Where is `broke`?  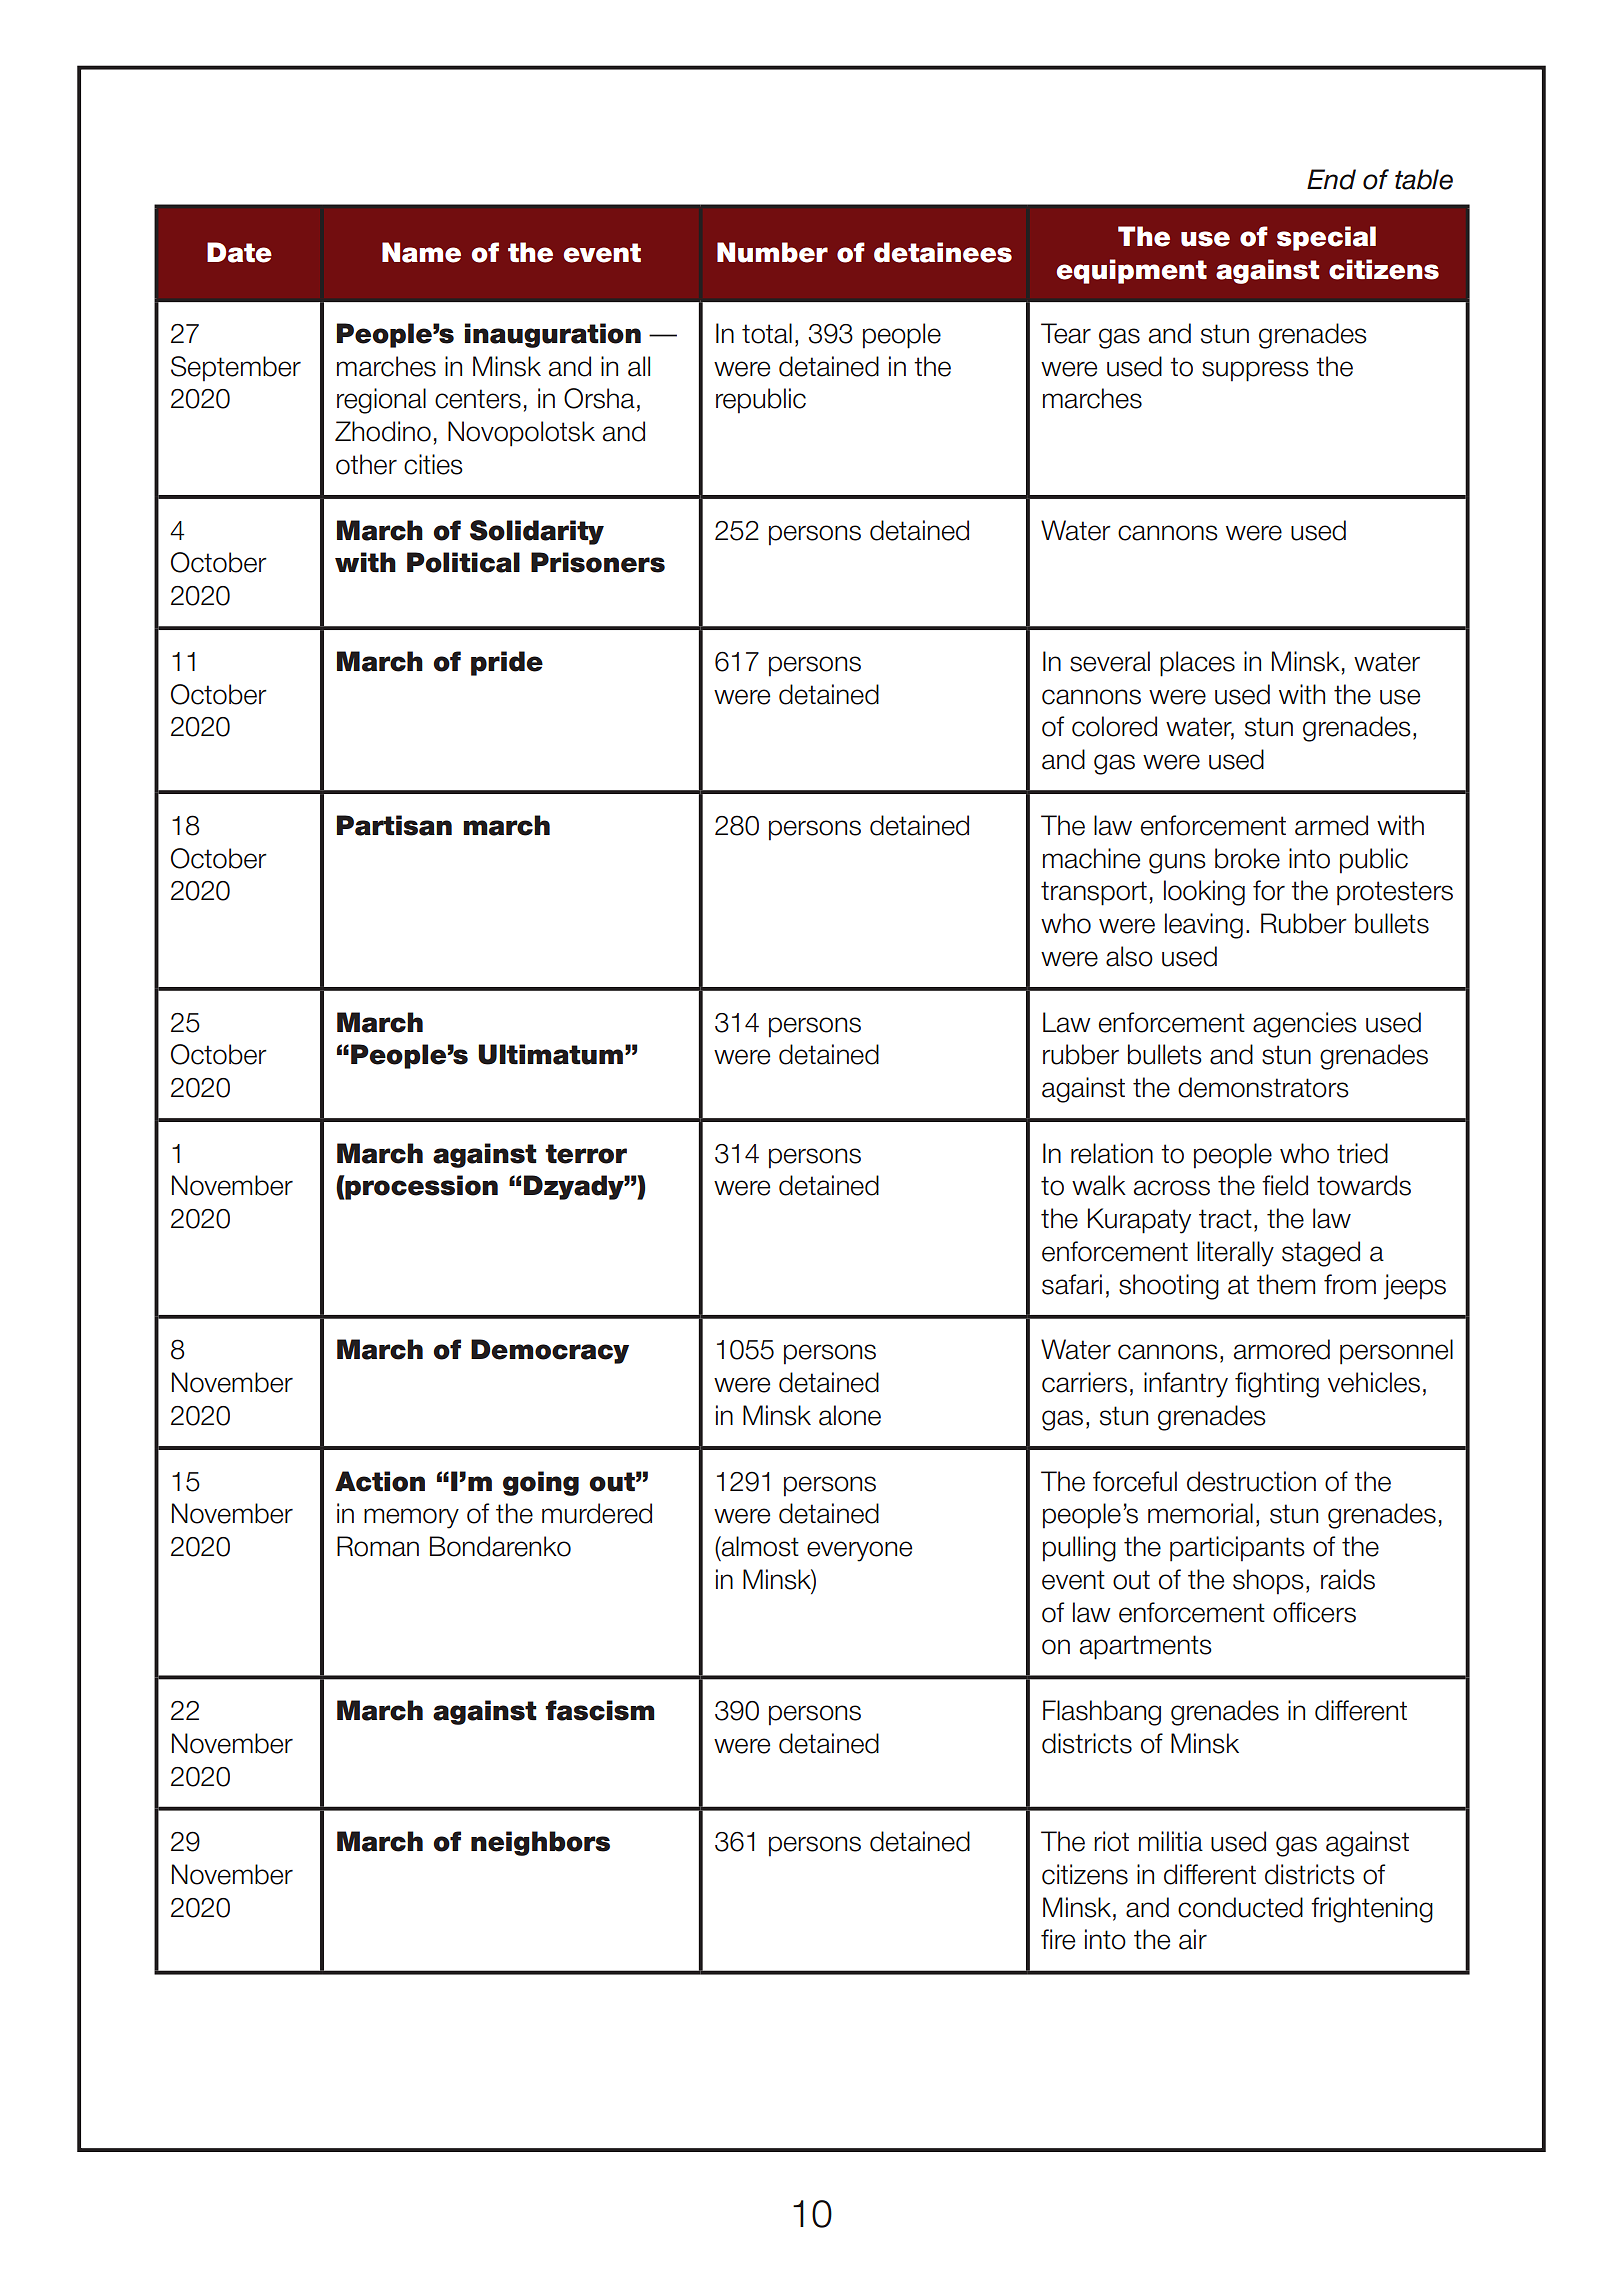
broke is located at coordinates (1247, 858).
